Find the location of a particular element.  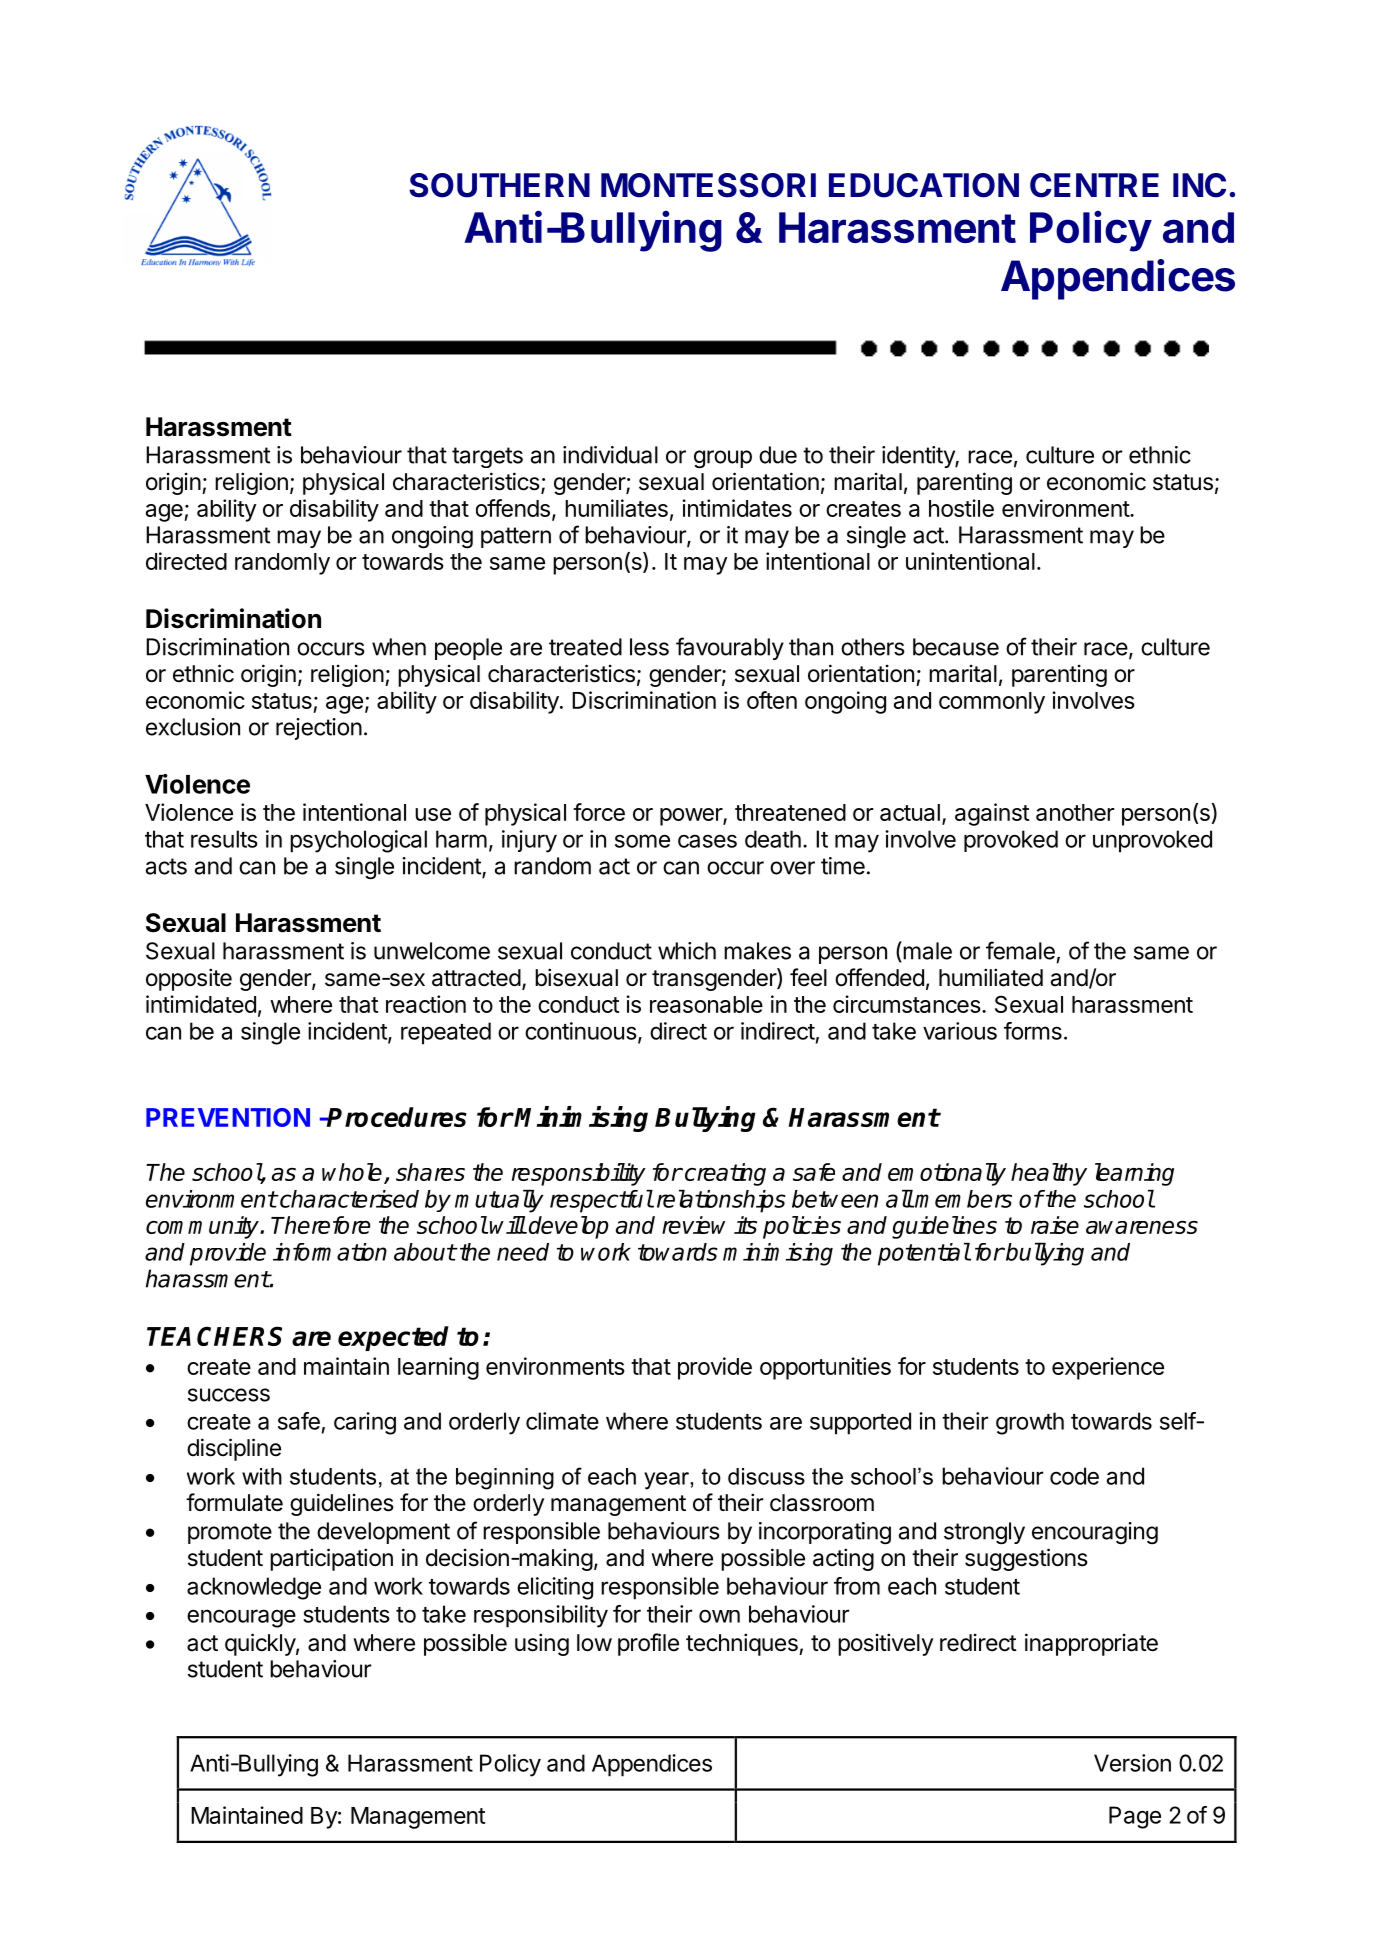

MONTESSORI is located at coordinates (708, 185).
